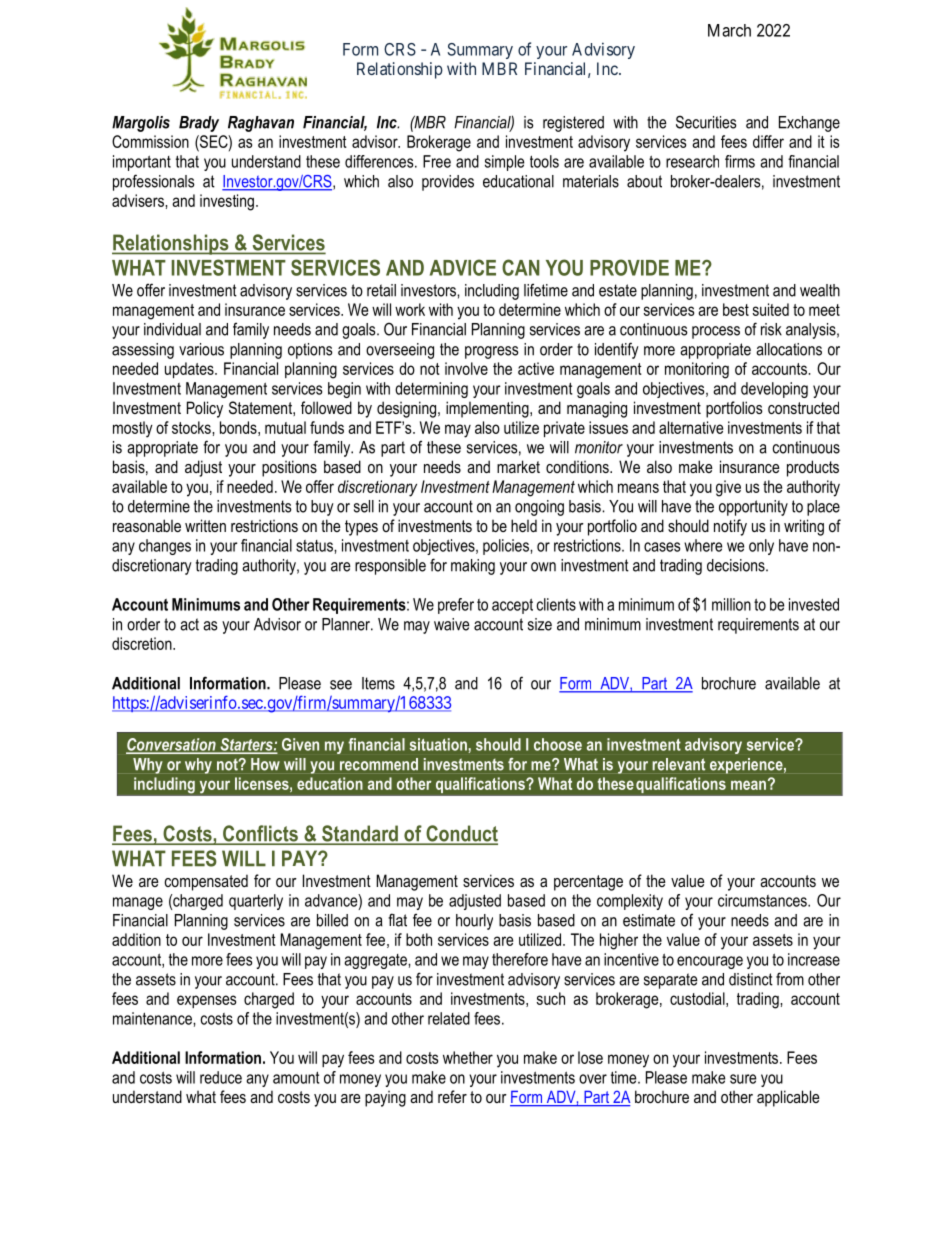 The width and height of the document is (952, 1233). Describe the element at coordinates (743, 1079) in the document. I see `sure` at that location.
